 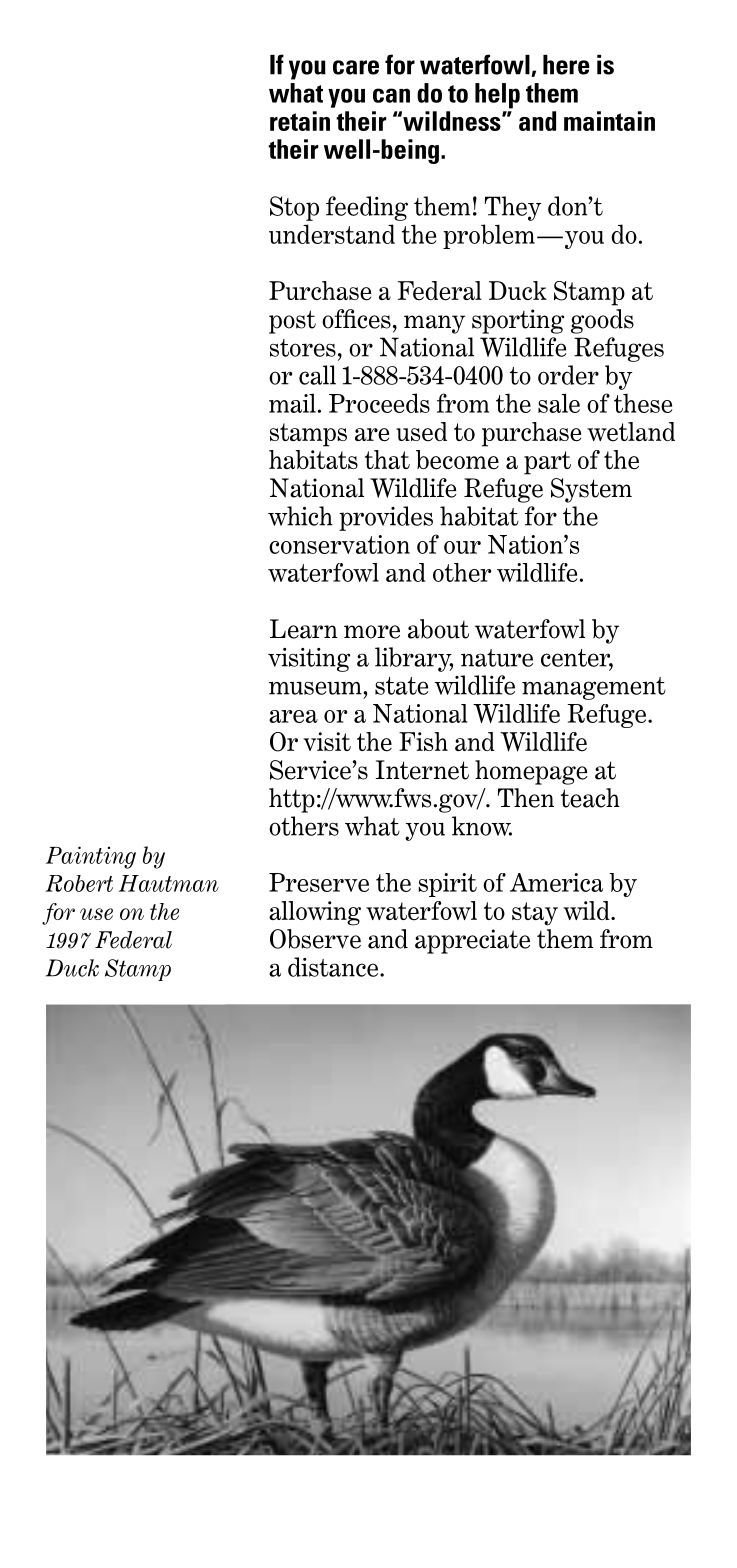 I want to click on area, so click(x=293, y=716).
